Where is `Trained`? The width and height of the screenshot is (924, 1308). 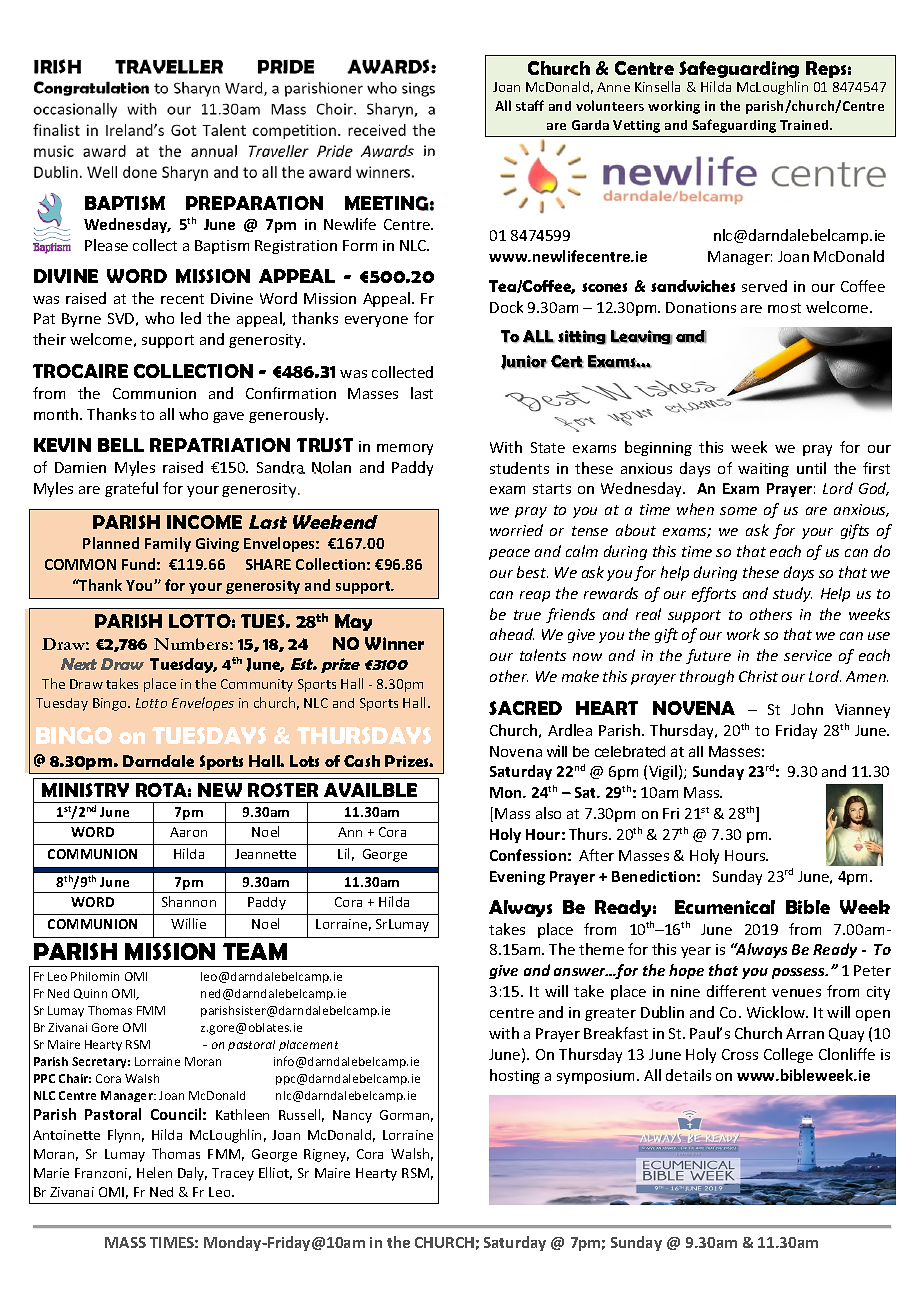
Trained is located at coordinates (805, 125).
